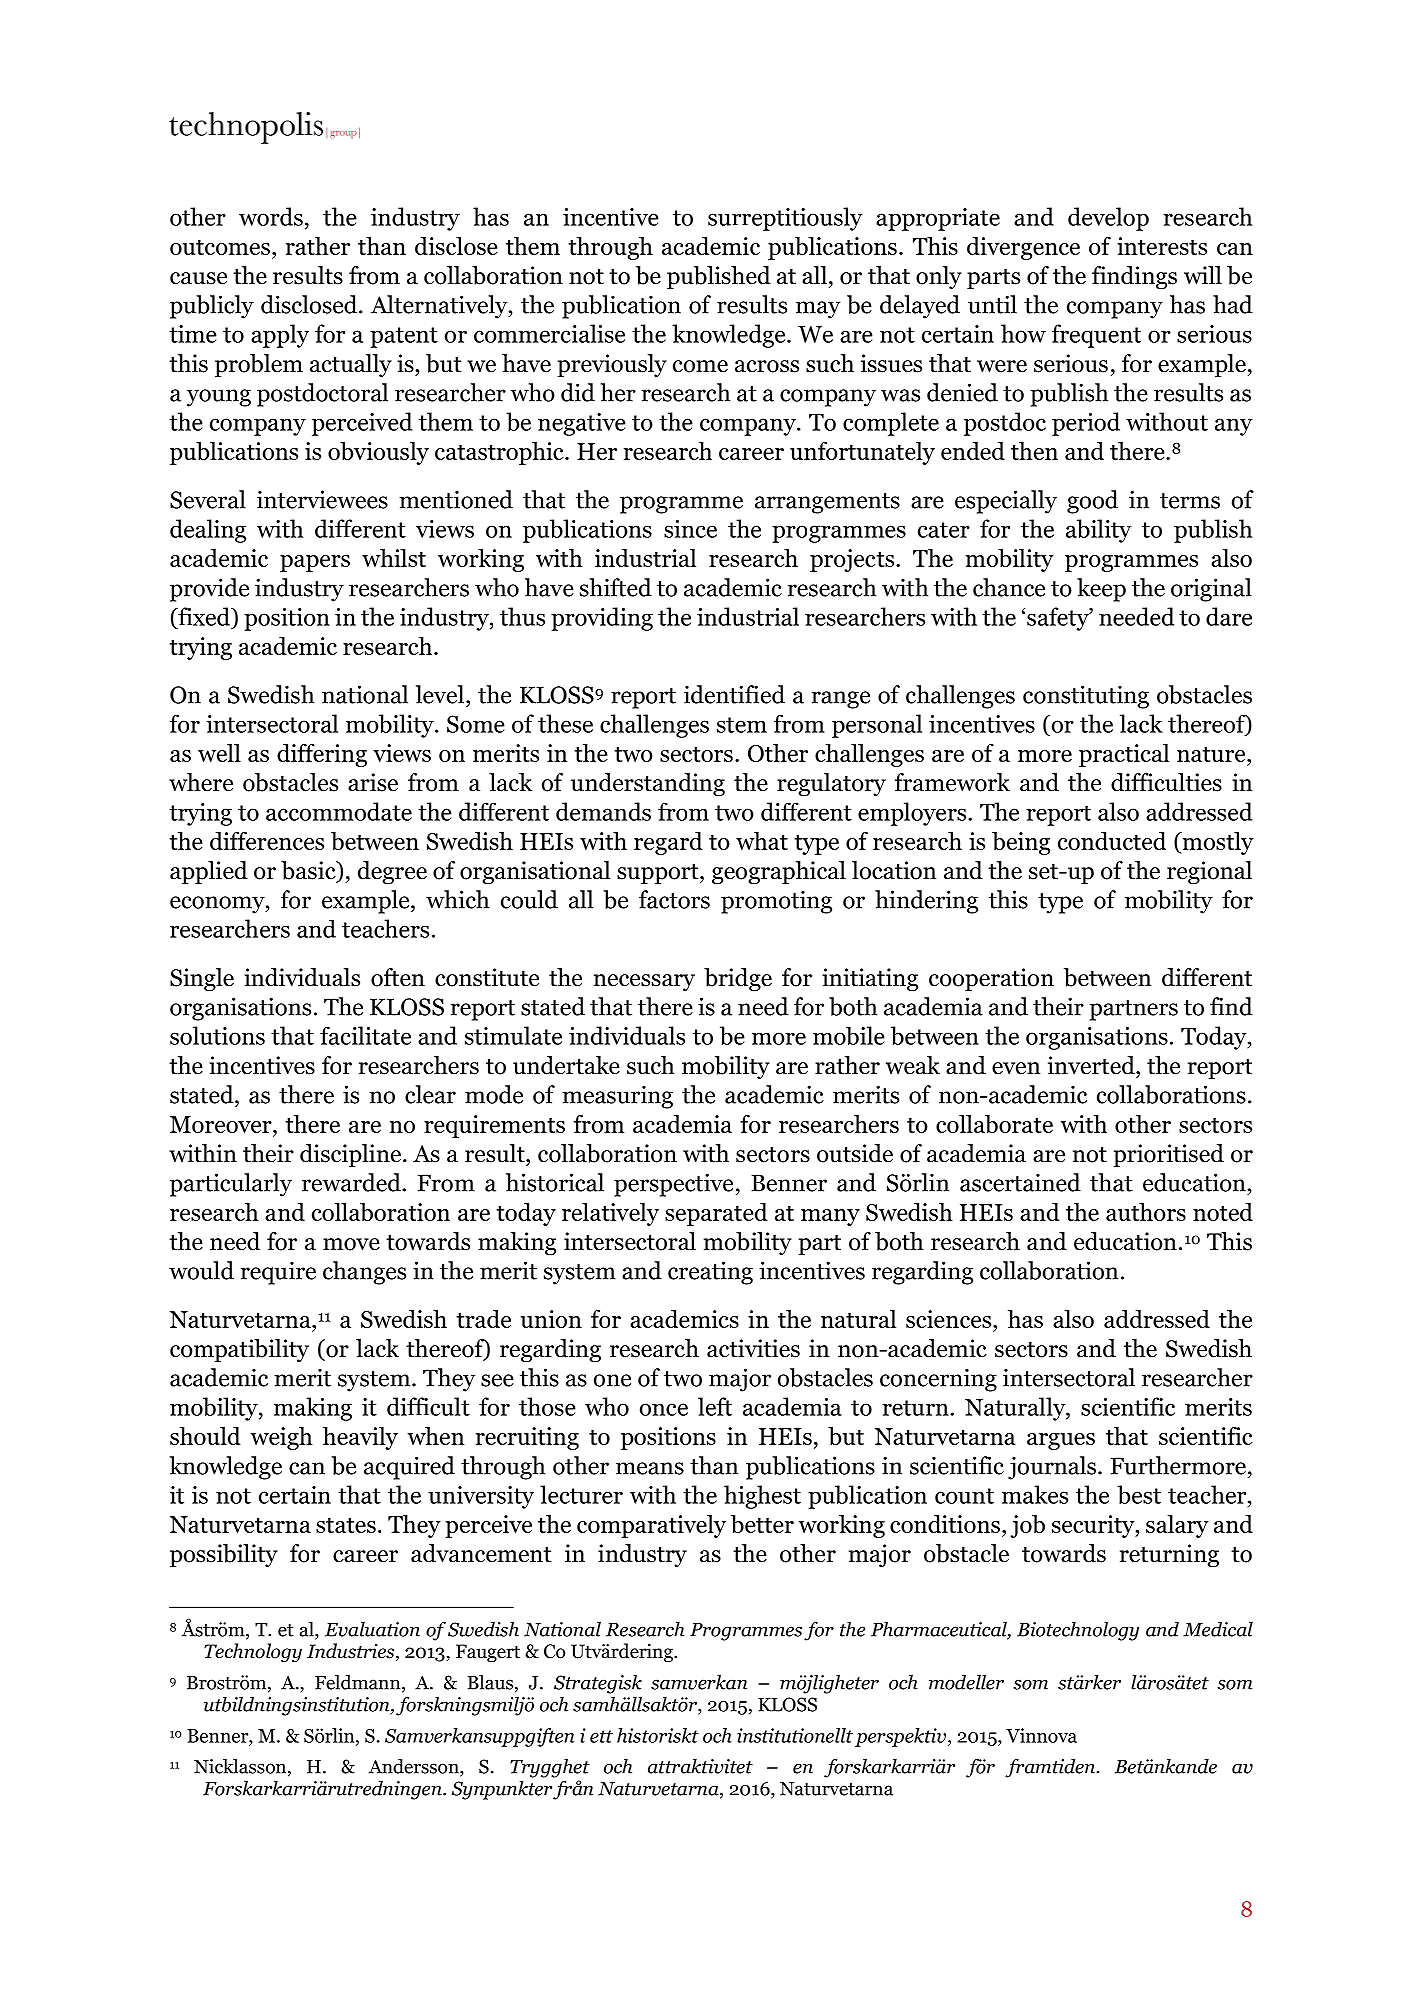 The height and width of the screenshot is (2012, 1422). I want to click on Medical, so click(1218, 1629).
